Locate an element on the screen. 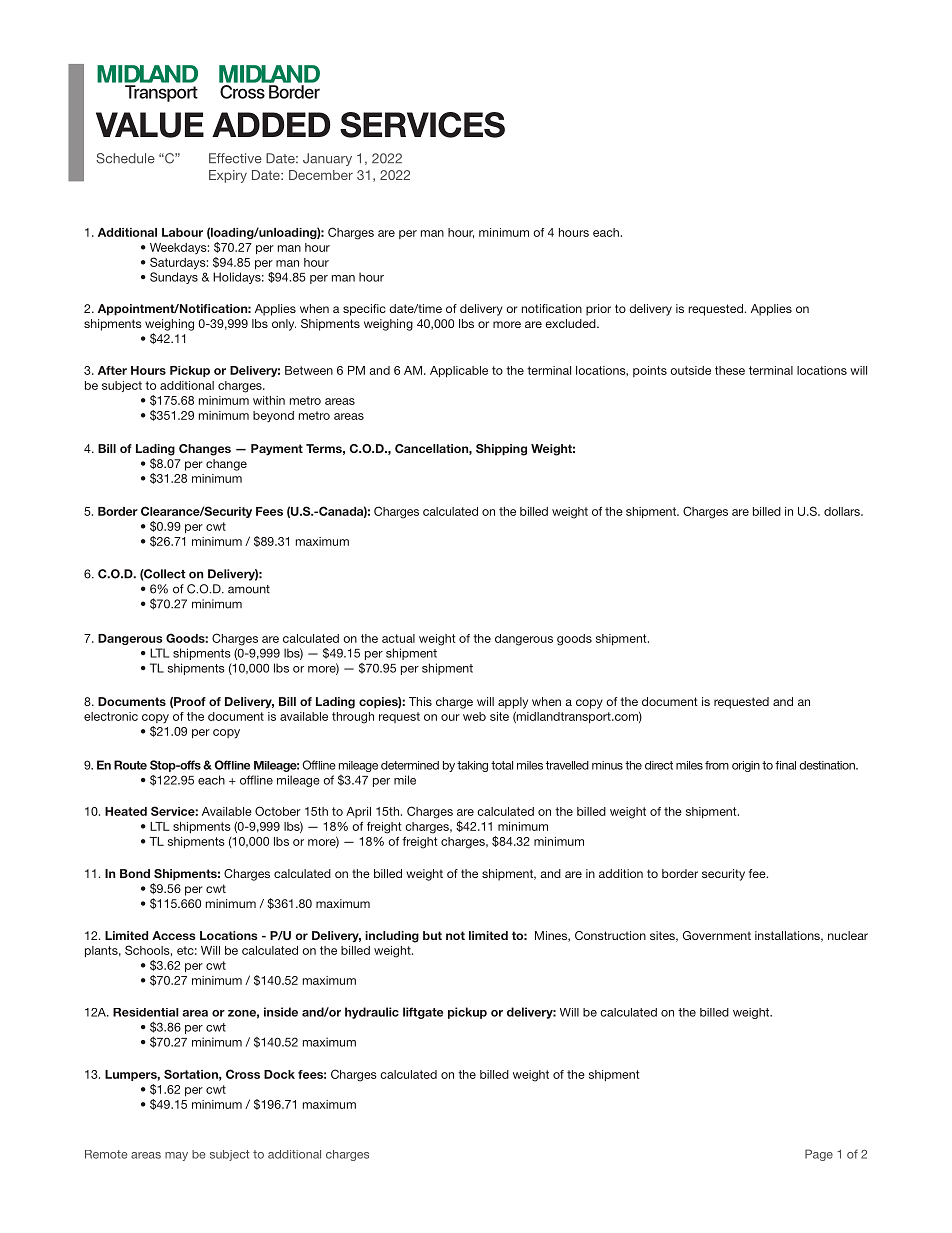  may is located at coordinates (176, 1156).
